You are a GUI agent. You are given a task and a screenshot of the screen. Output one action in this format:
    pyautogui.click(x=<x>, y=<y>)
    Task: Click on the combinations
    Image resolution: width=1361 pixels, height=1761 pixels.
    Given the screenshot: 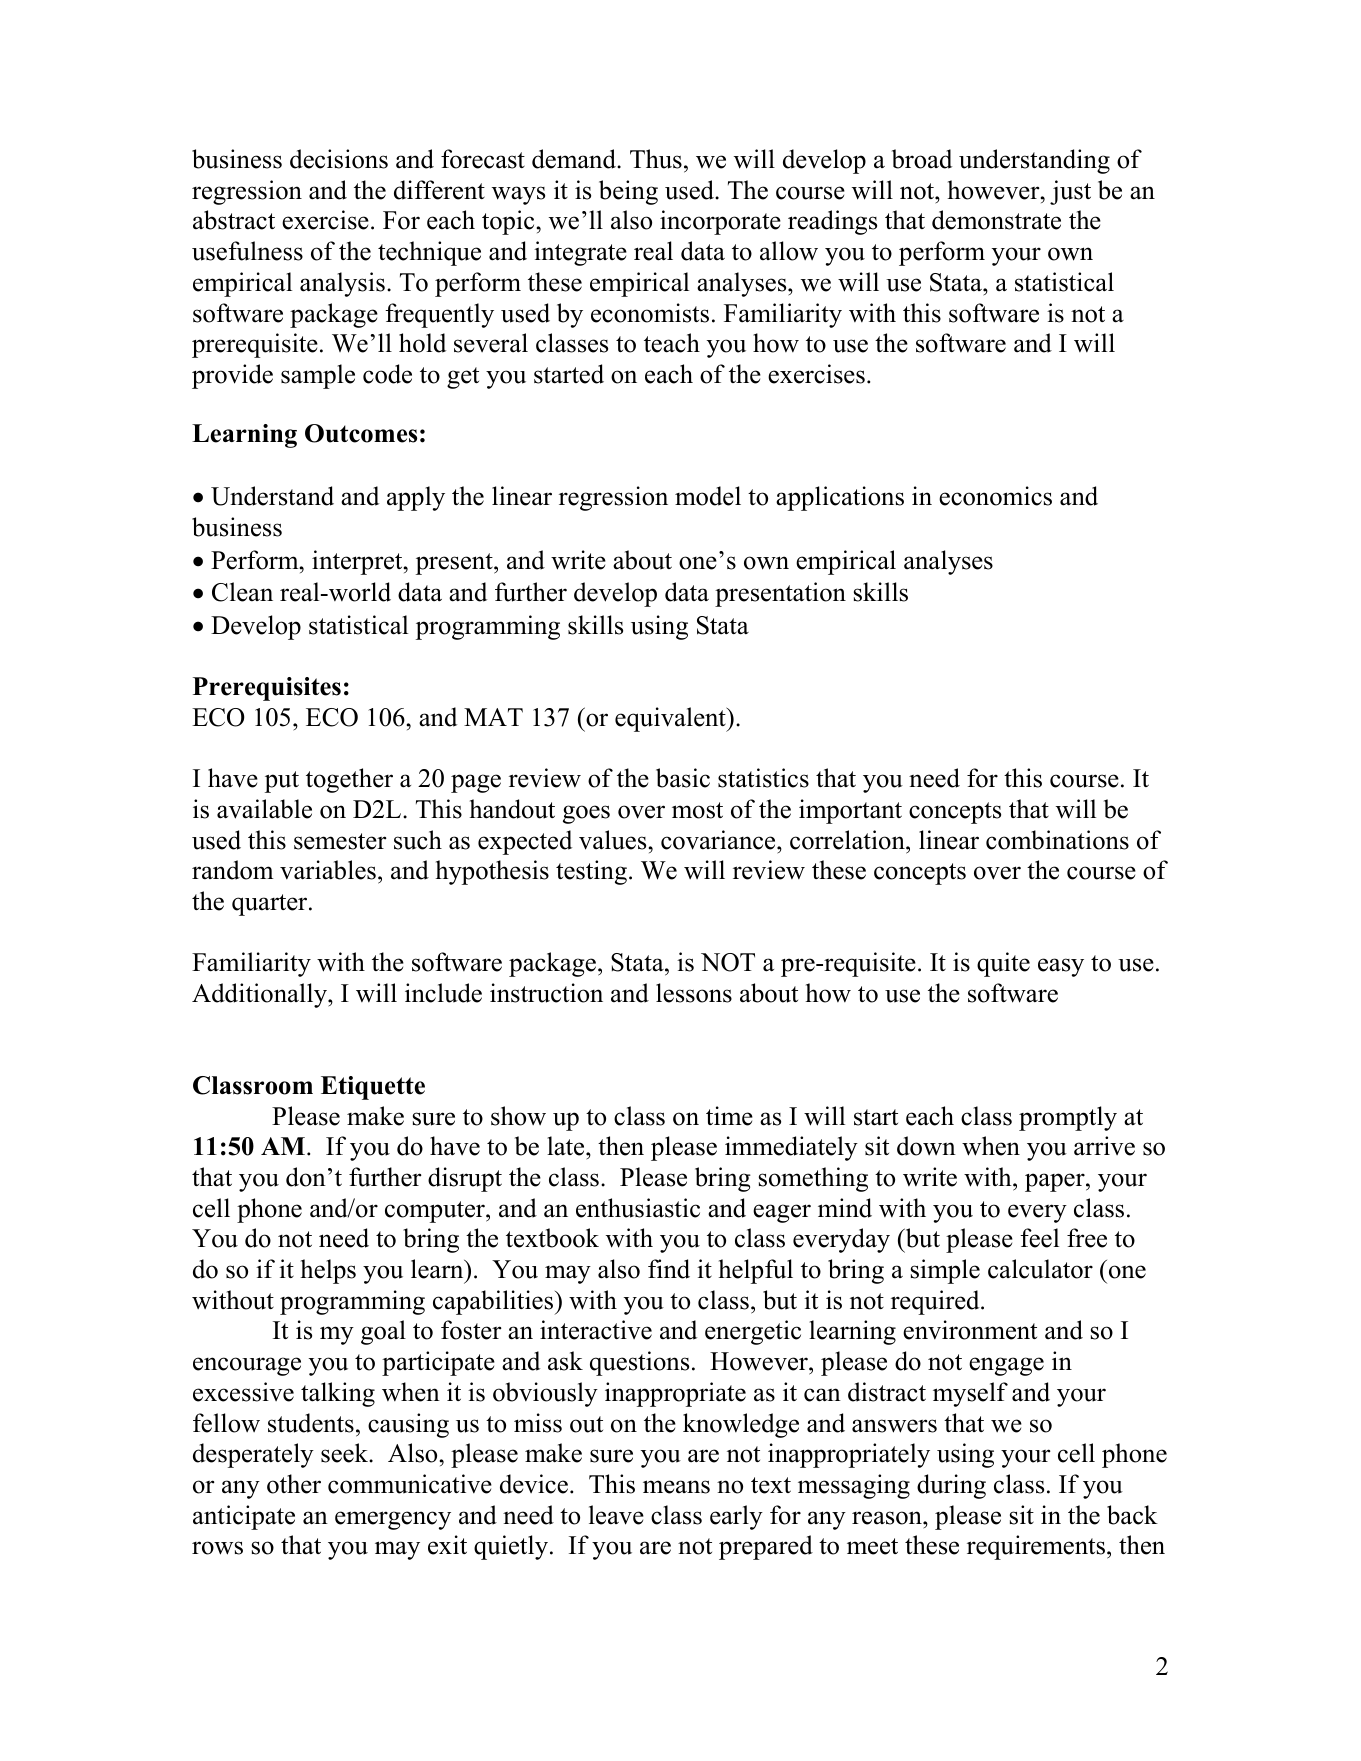 What is the action you would take?
    pyautogui.click(x=1057, y=840)
